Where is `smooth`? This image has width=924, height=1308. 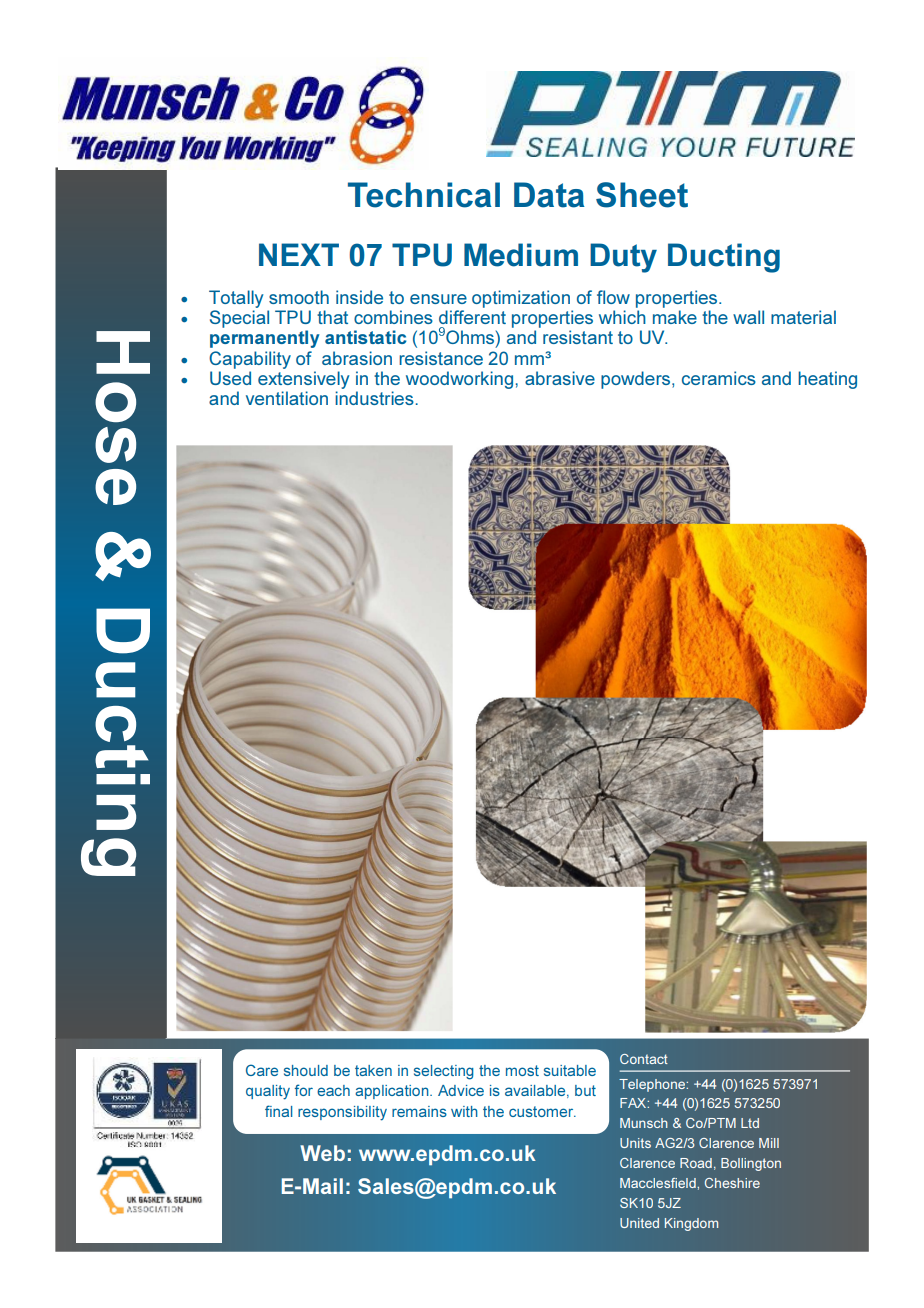 smooth is located at coordinates (299, 297).
